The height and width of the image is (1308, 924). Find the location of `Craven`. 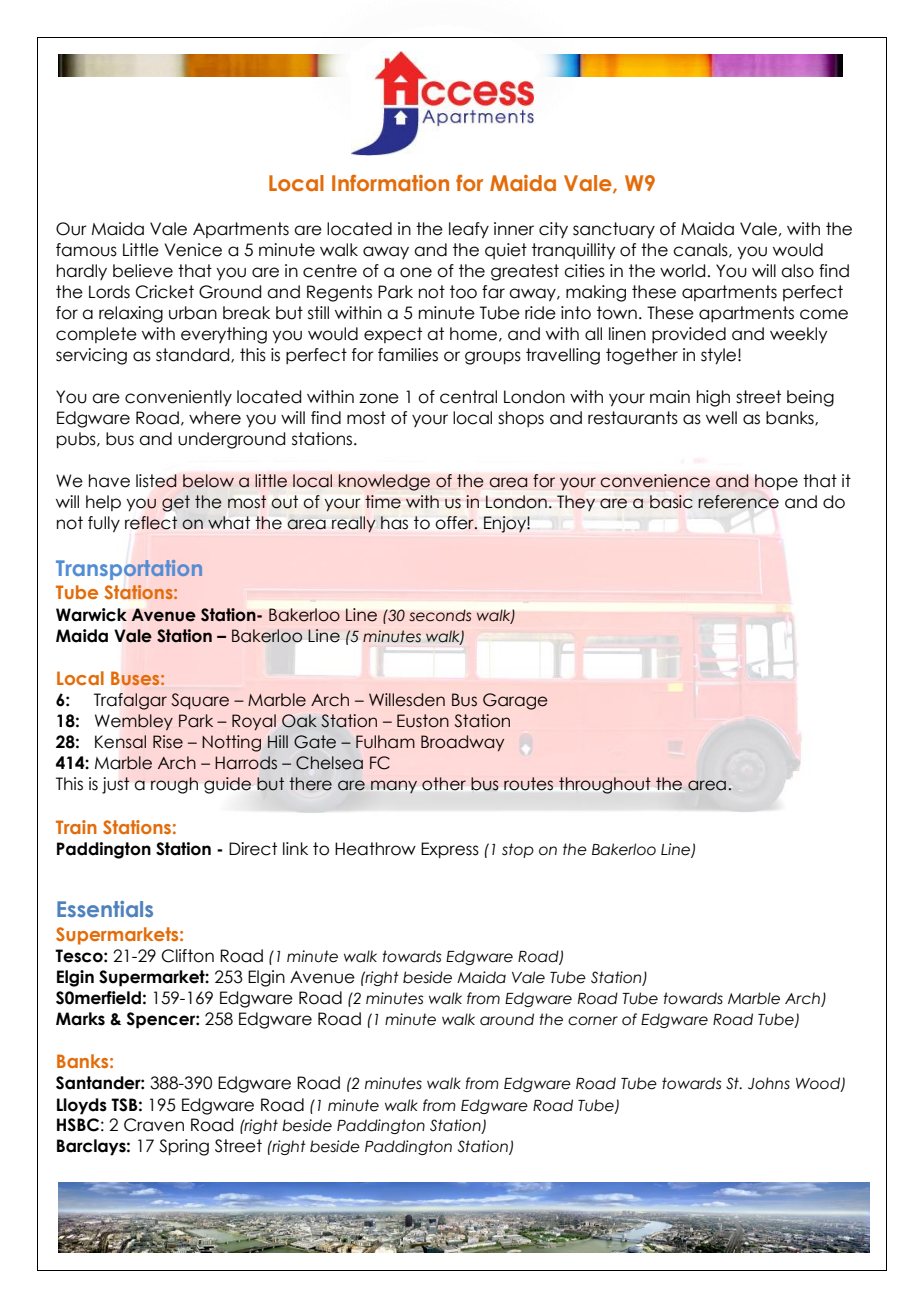

Craven is located at coordinates (154, 1125).
